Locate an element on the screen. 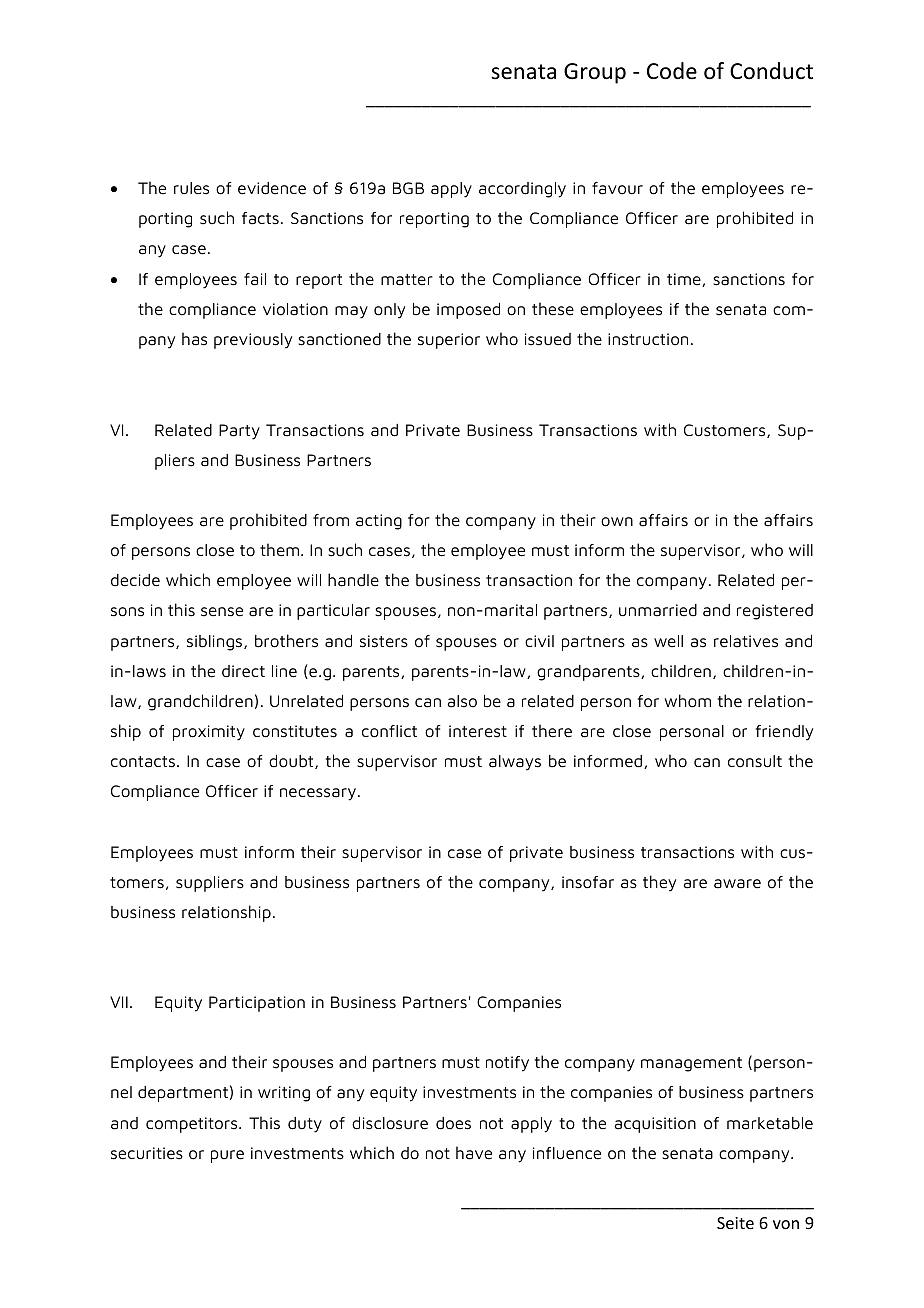 This screenshot has height=1308, width=924. pure is located at coordinates (227, 1156).
